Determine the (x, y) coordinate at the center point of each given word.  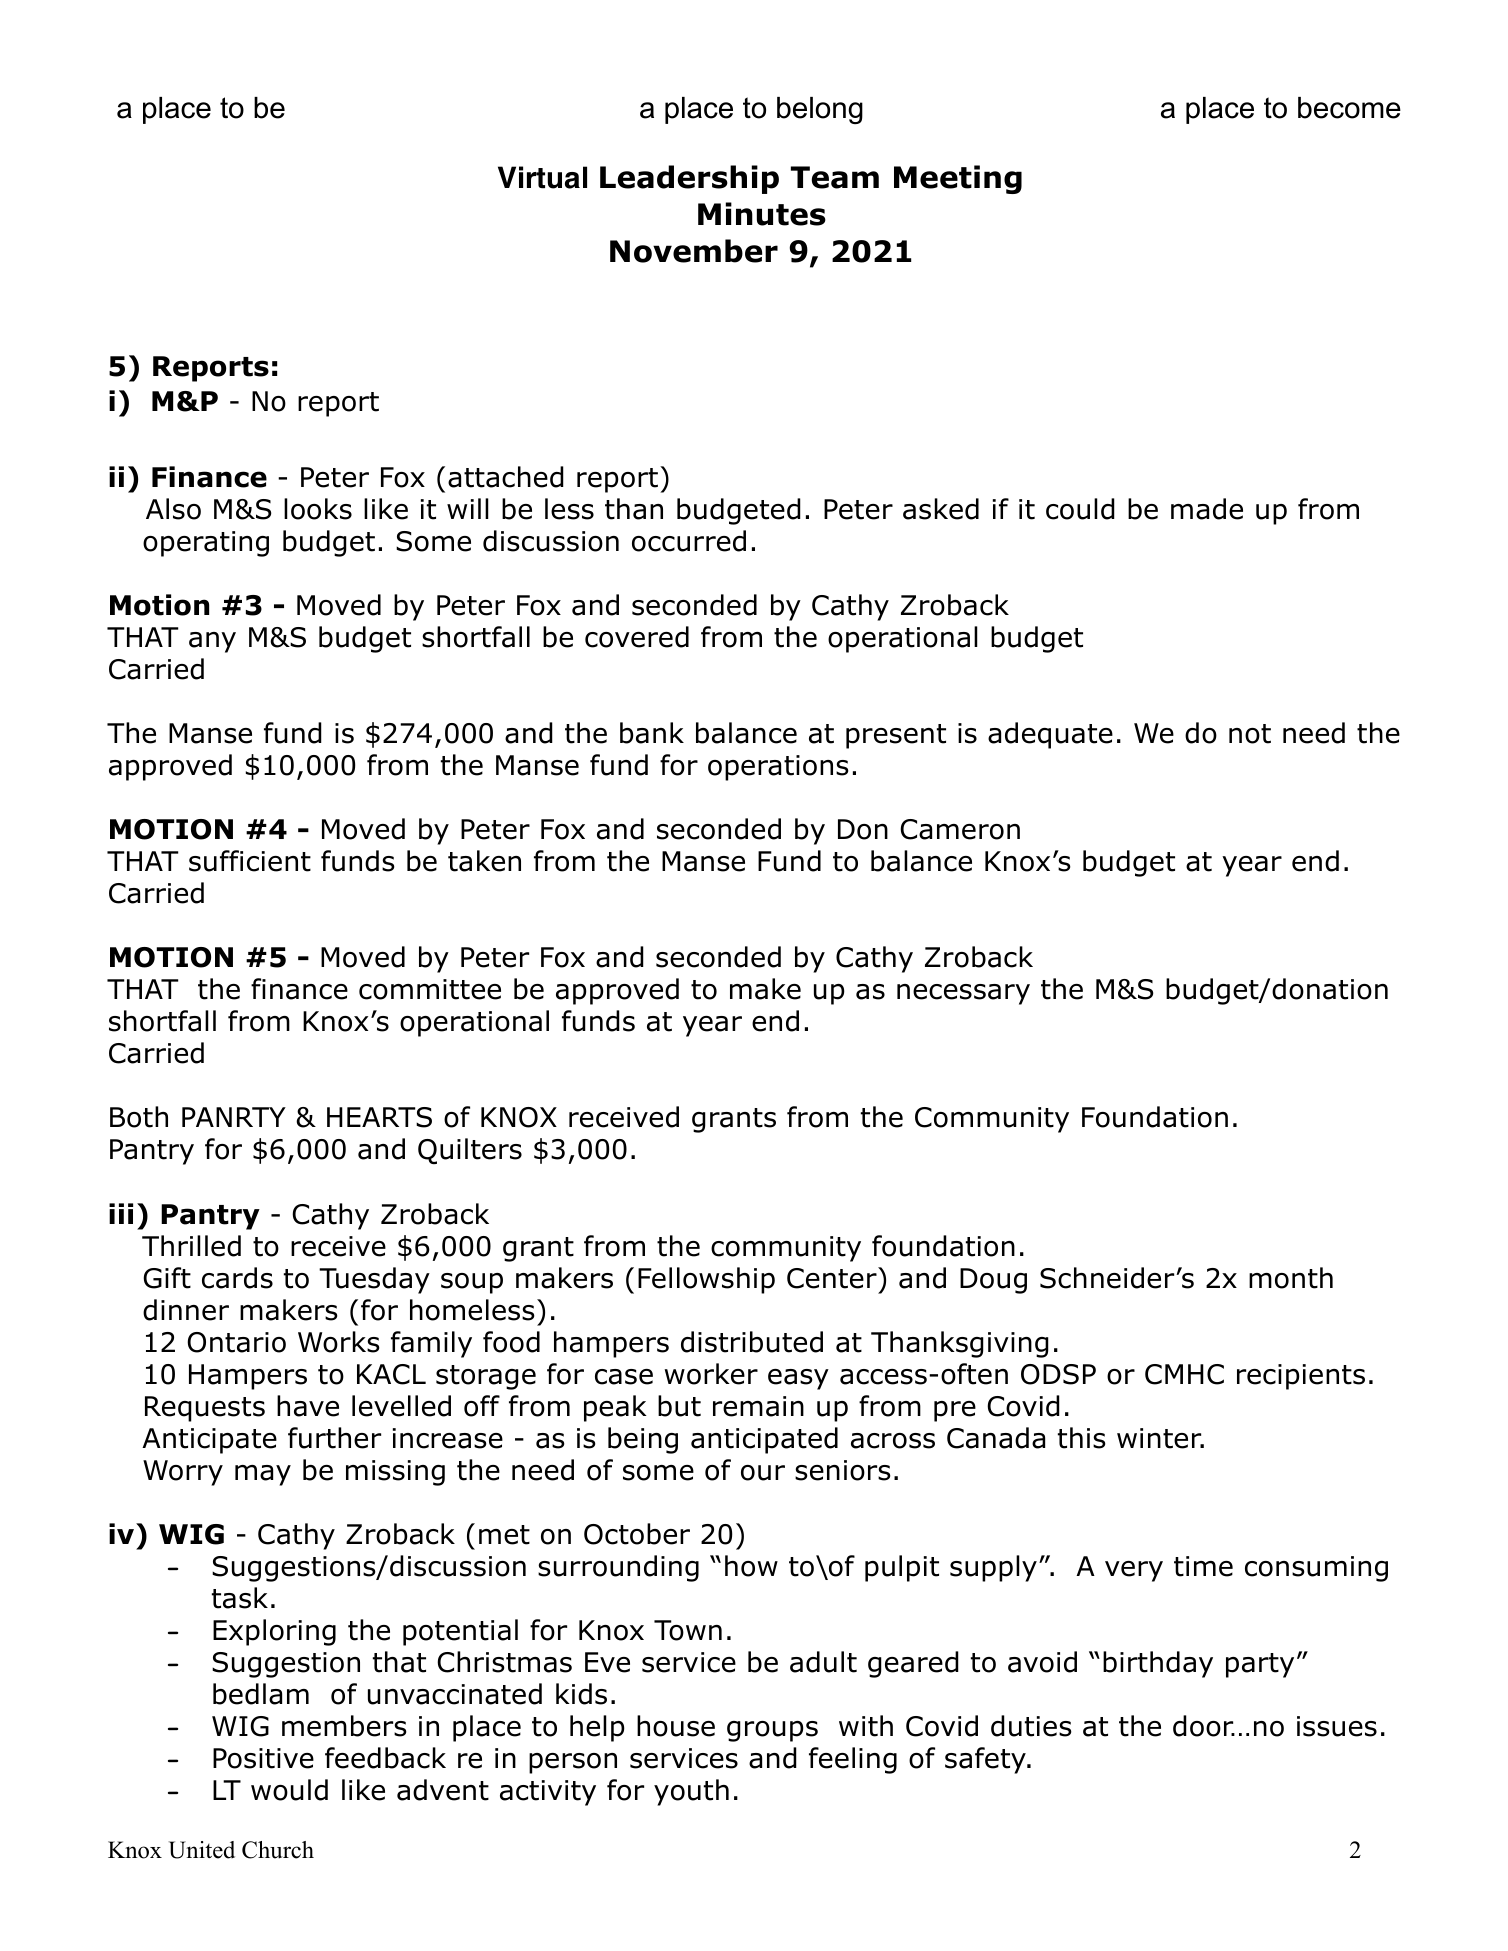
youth (691, 1792)
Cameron (960, 829)
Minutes (762, 214)
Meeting (958, 179)
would (289, 1790)
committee (430, 989)
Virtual (542, 177)
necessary (963, 994)
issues (1337, 1726)
